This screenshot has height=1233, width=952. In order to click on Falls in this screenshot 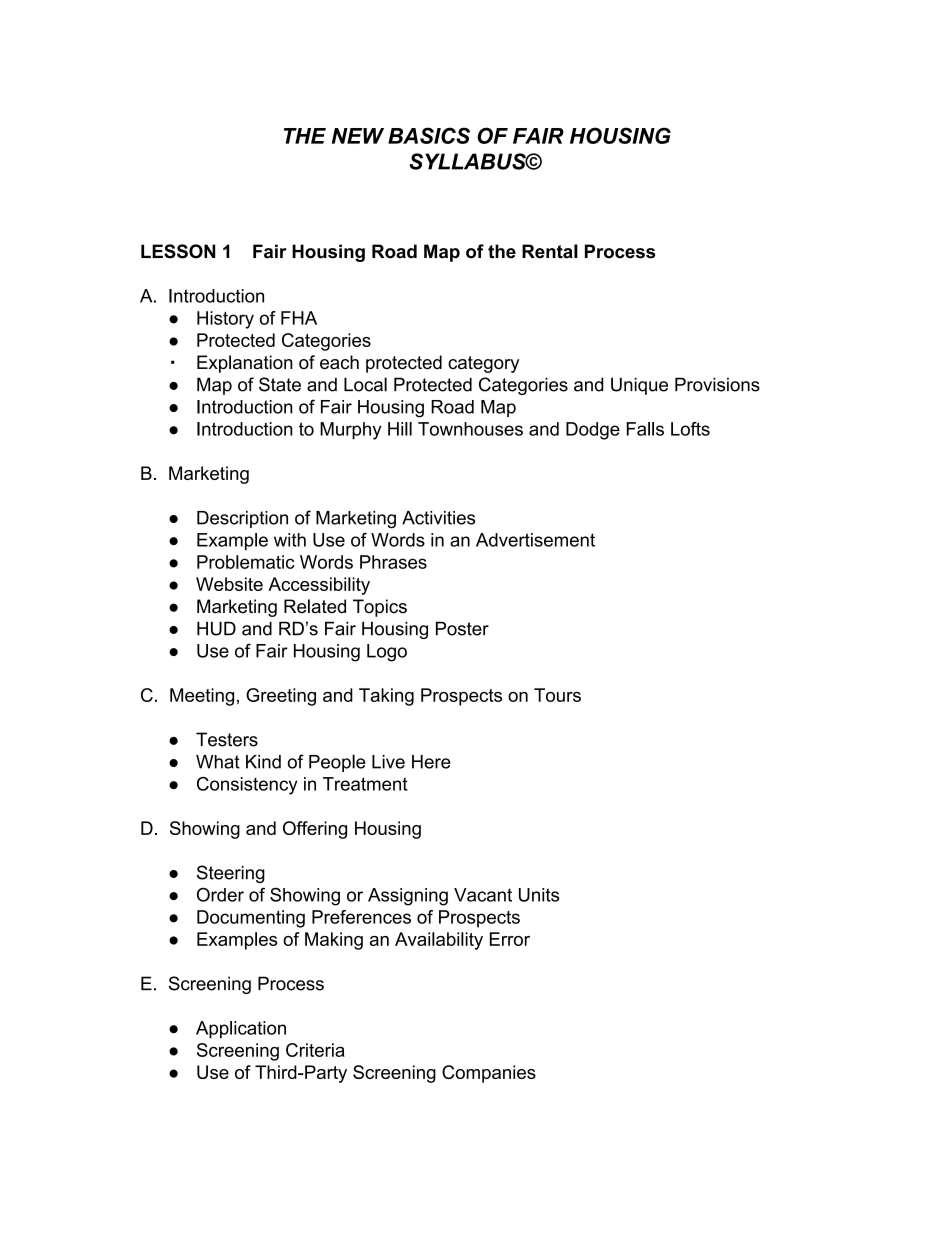, I will do `click(645, 429)`.
